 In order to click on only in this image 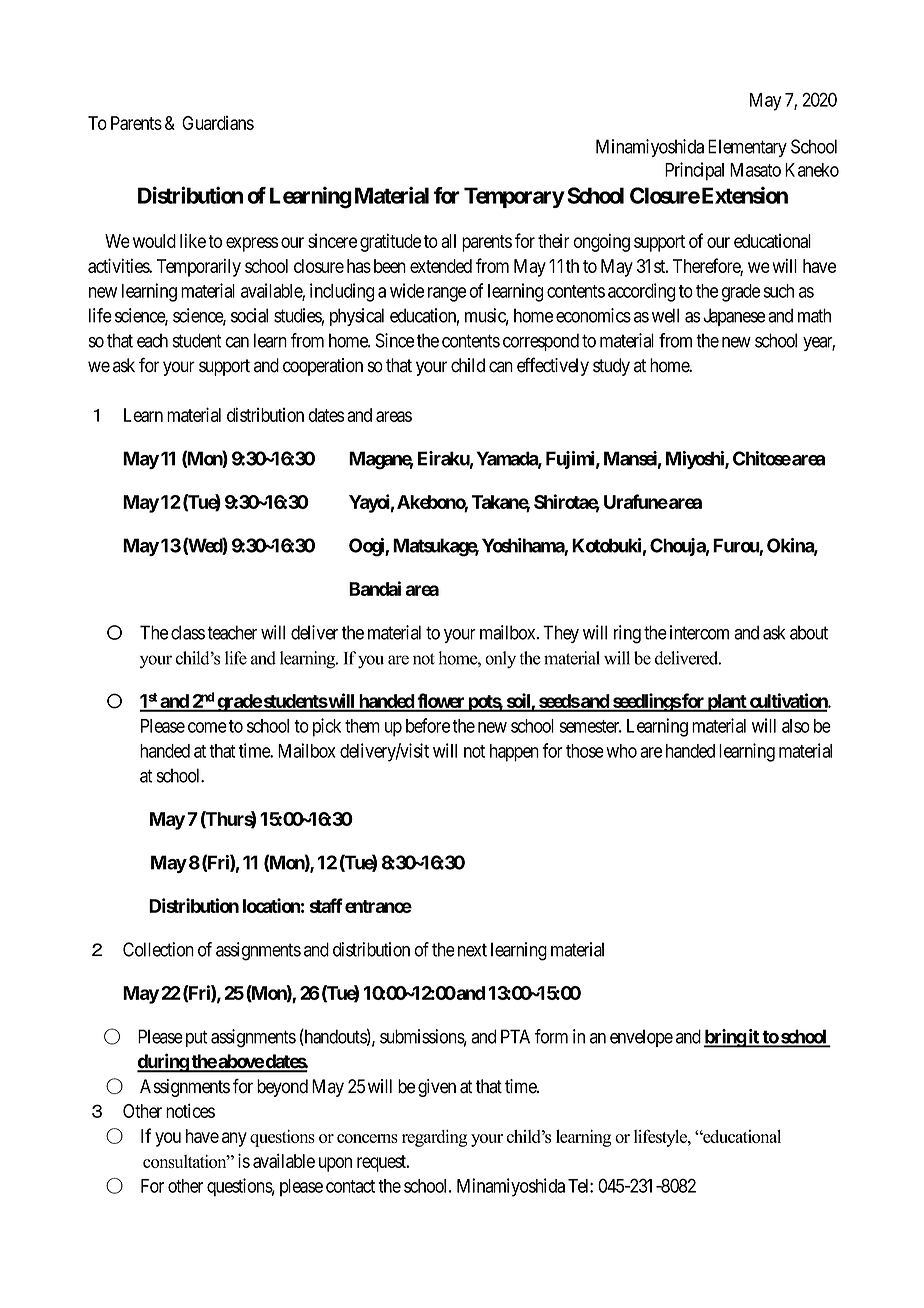, I will do `click(500, 660)`.
